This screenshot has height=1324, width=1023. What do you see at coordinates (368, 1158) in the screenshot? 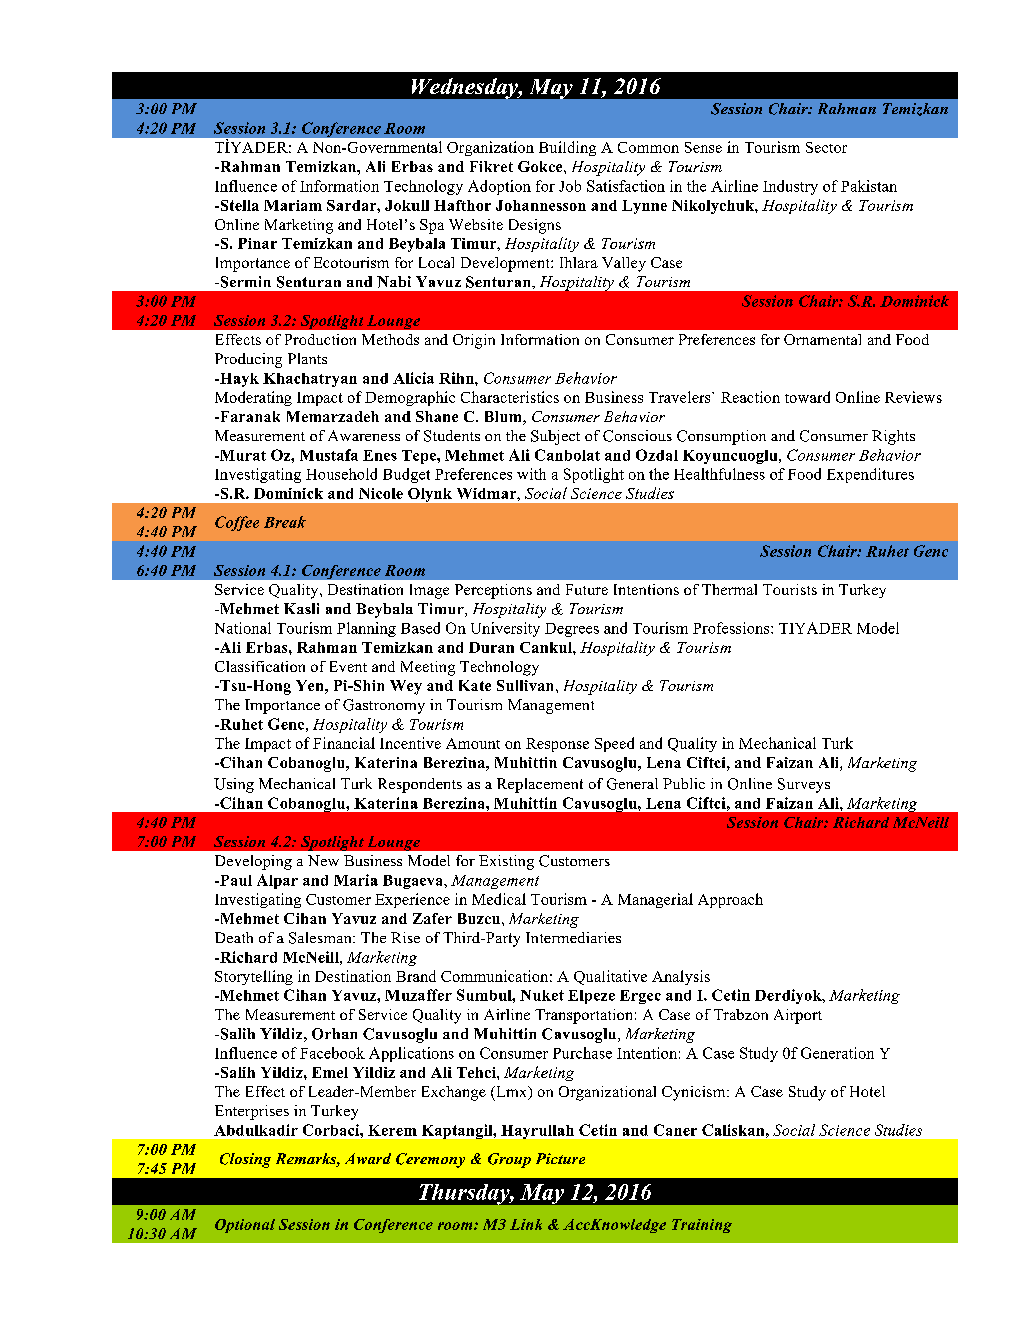
I see `Award` at bounding box center [368, 1158].
